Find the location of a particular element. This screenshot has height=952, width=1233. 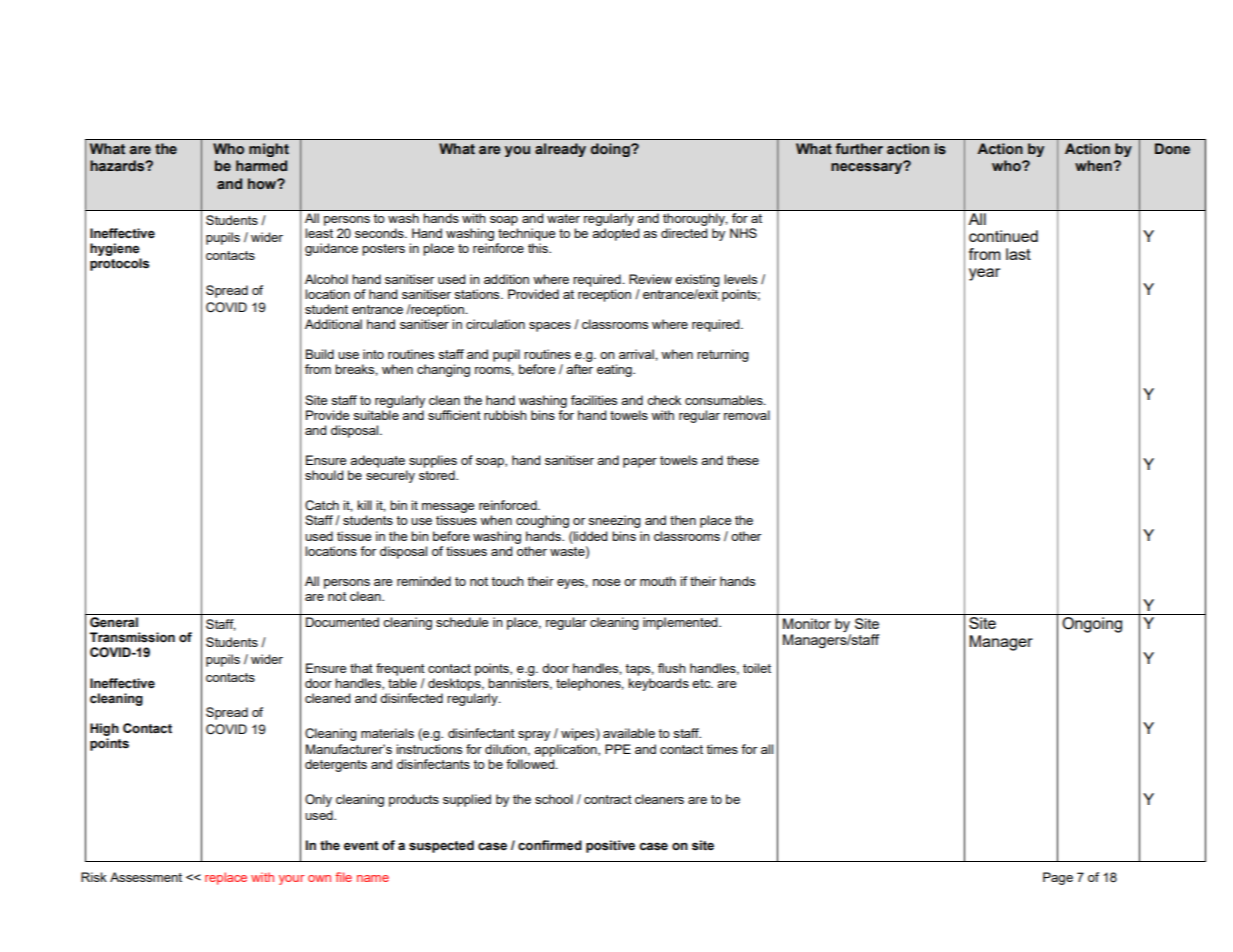

Build is located at coordinates (320, 354).
